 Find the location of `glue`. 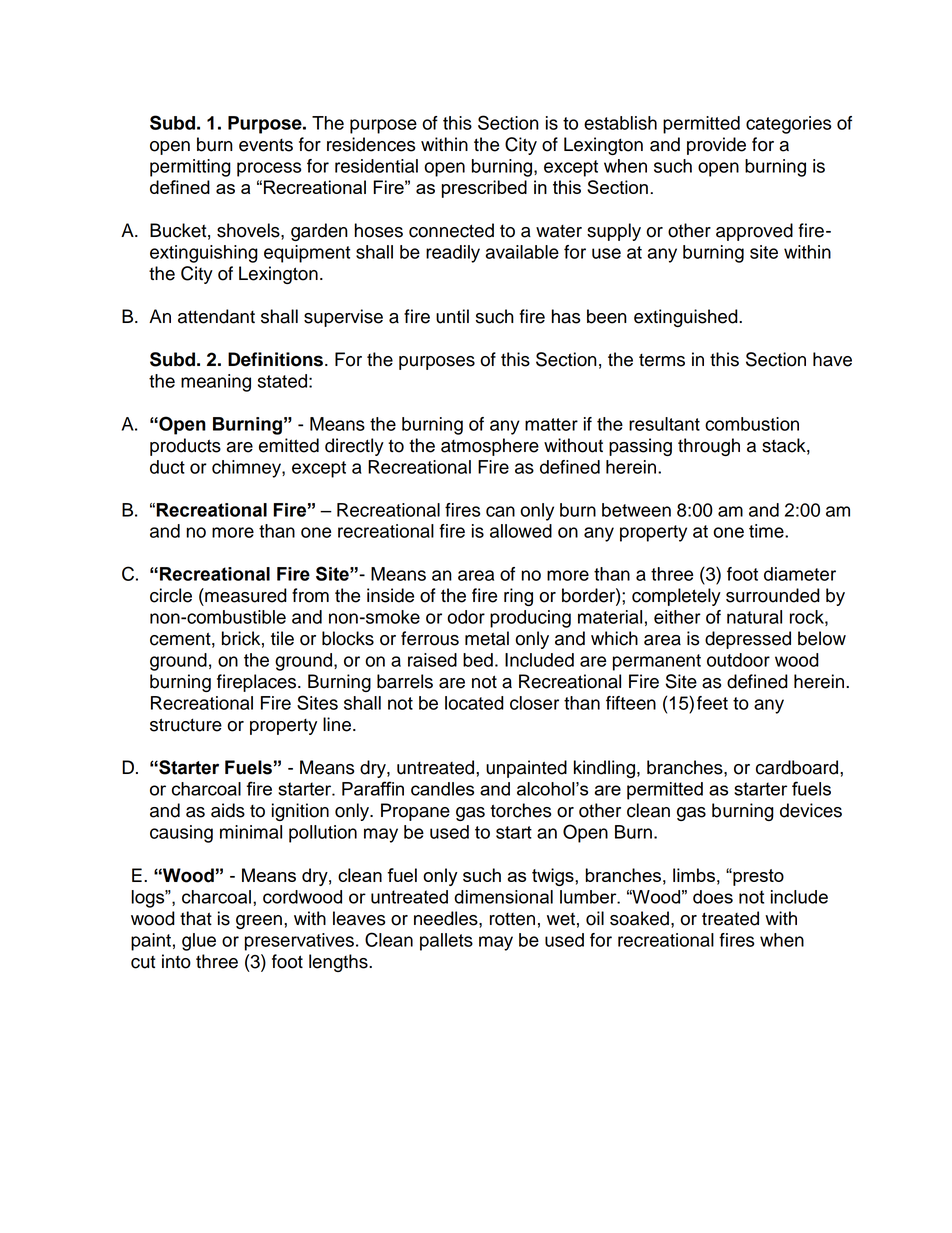

glue is located at coordinates (199, 942).
